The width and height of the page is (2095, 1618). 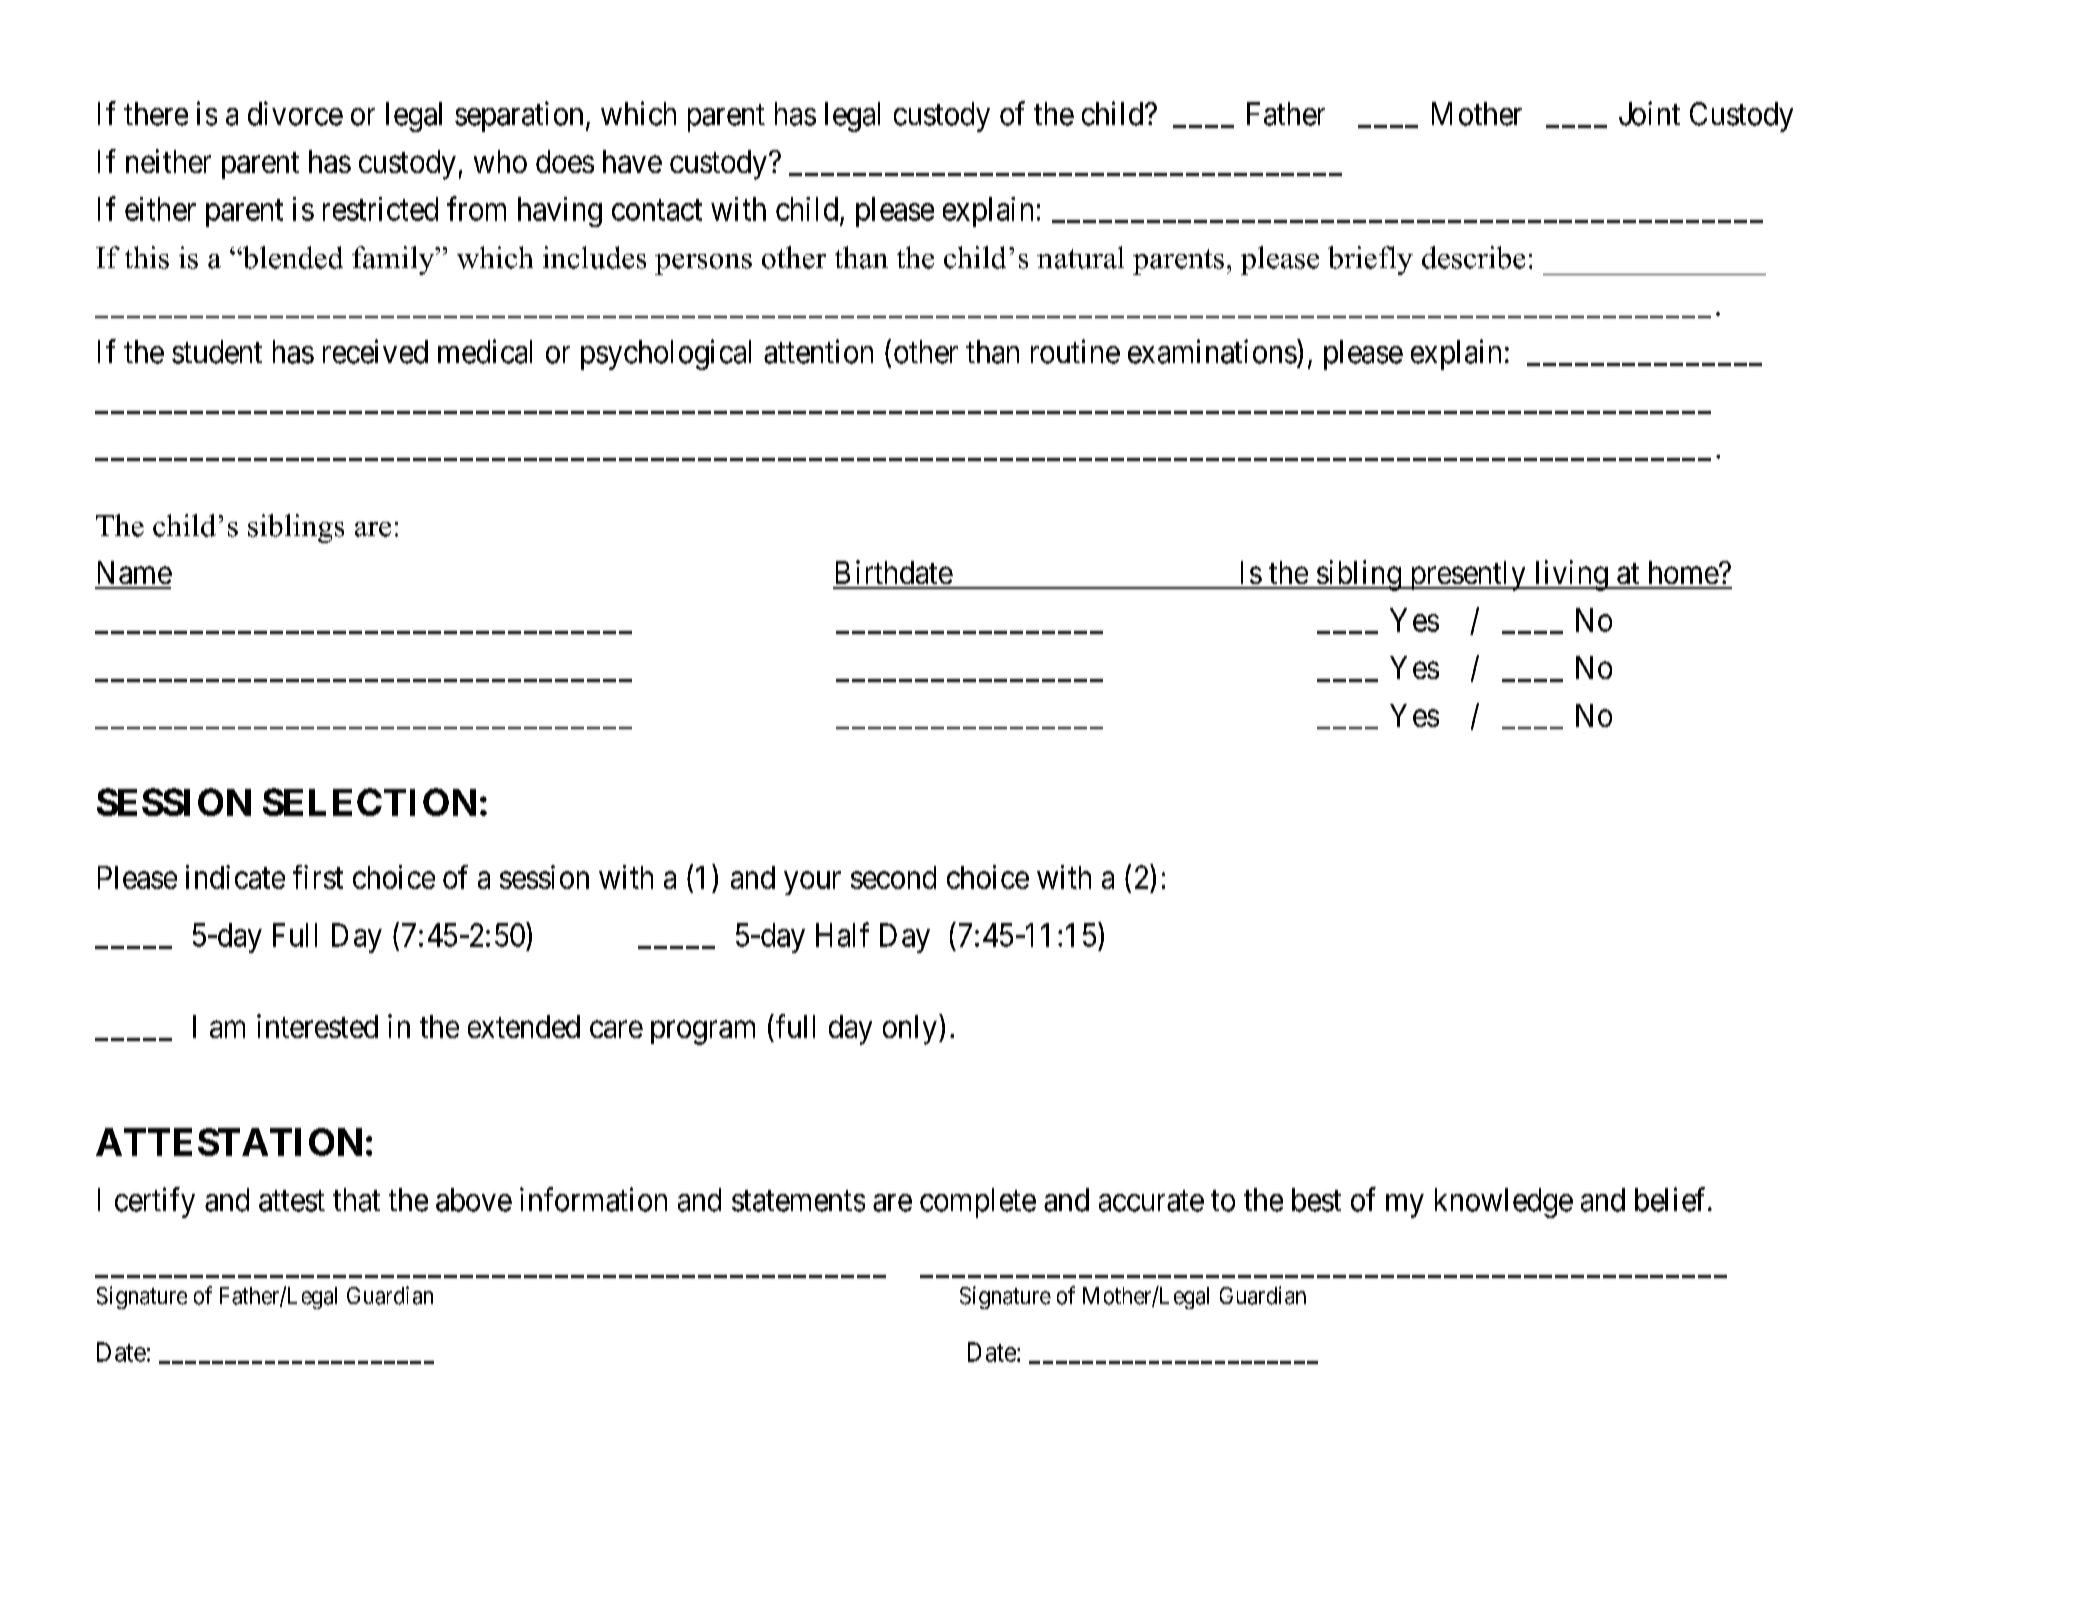 I want to click on complete, so click(x=978, y=1203).
